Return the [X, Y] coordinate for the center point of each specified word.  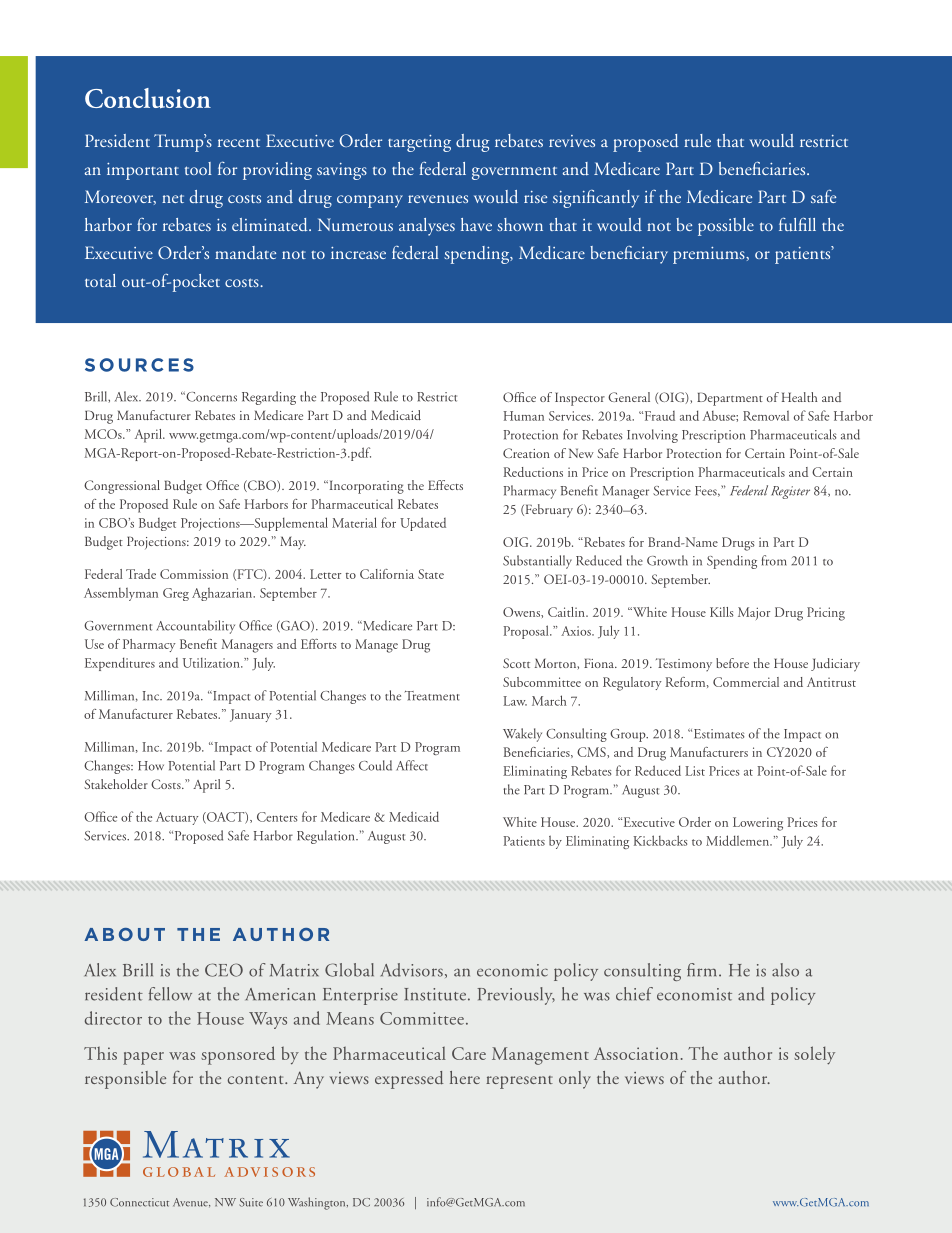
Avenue [191, 1202]
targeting [419, 143]
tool [198, 168]
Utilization [212, 662]
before [732, 663]
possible [726, 227]
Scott [516, 663]
